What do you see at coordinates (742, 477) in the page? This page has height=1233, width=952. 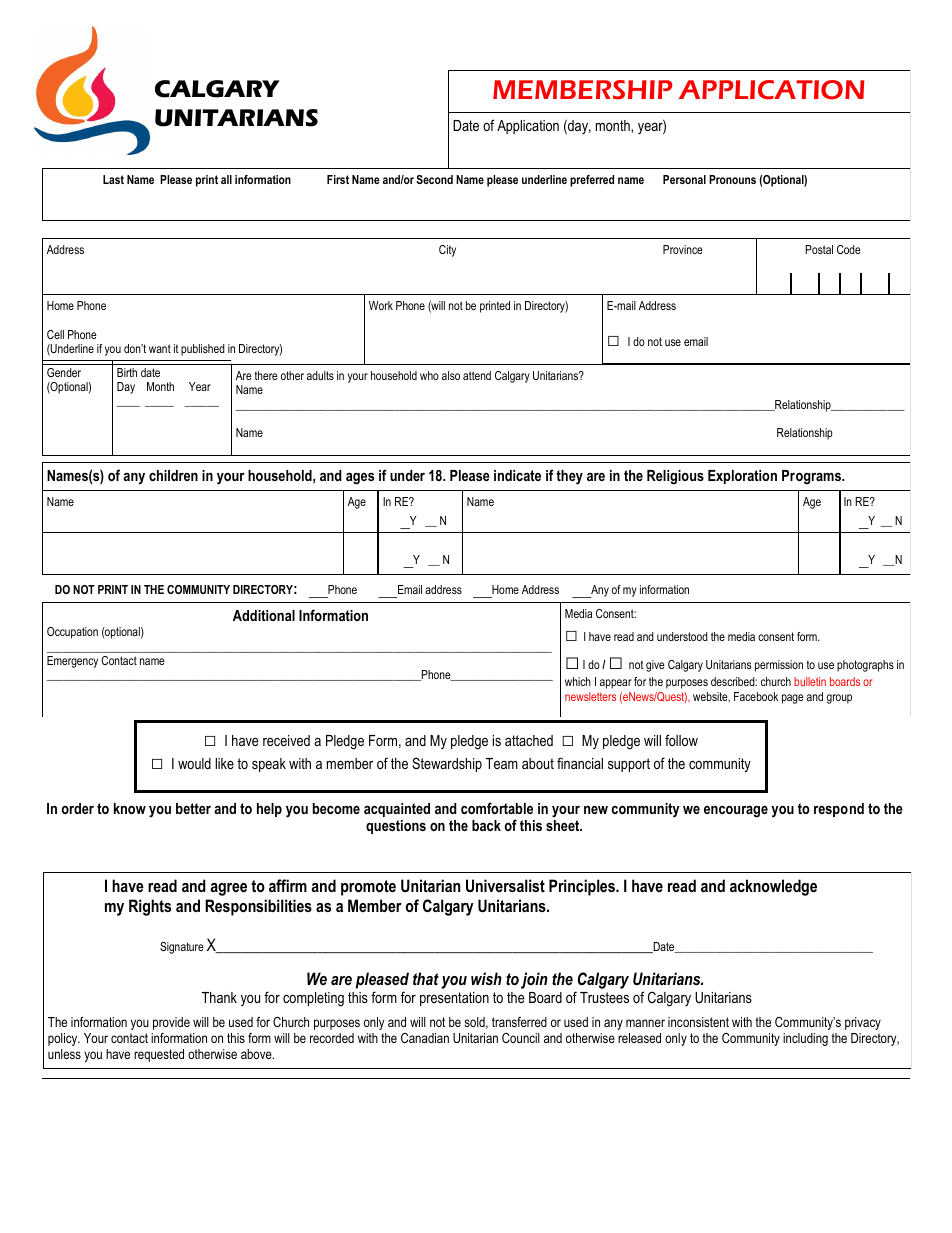 I see `Exploration` at bounding box center [742, 477].
